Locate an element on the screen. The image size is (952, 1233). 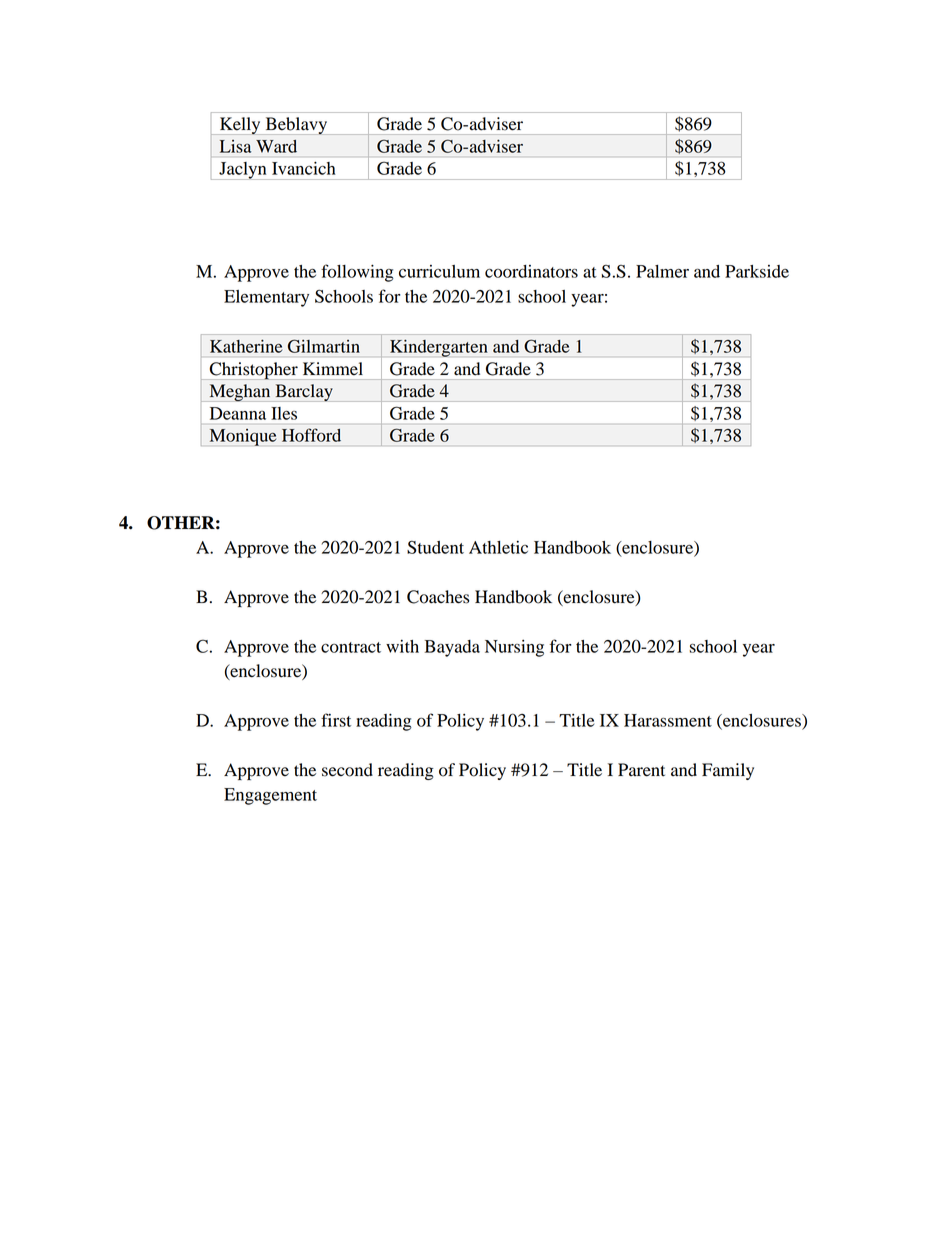
Ward is located at coordinates (276, 146).
